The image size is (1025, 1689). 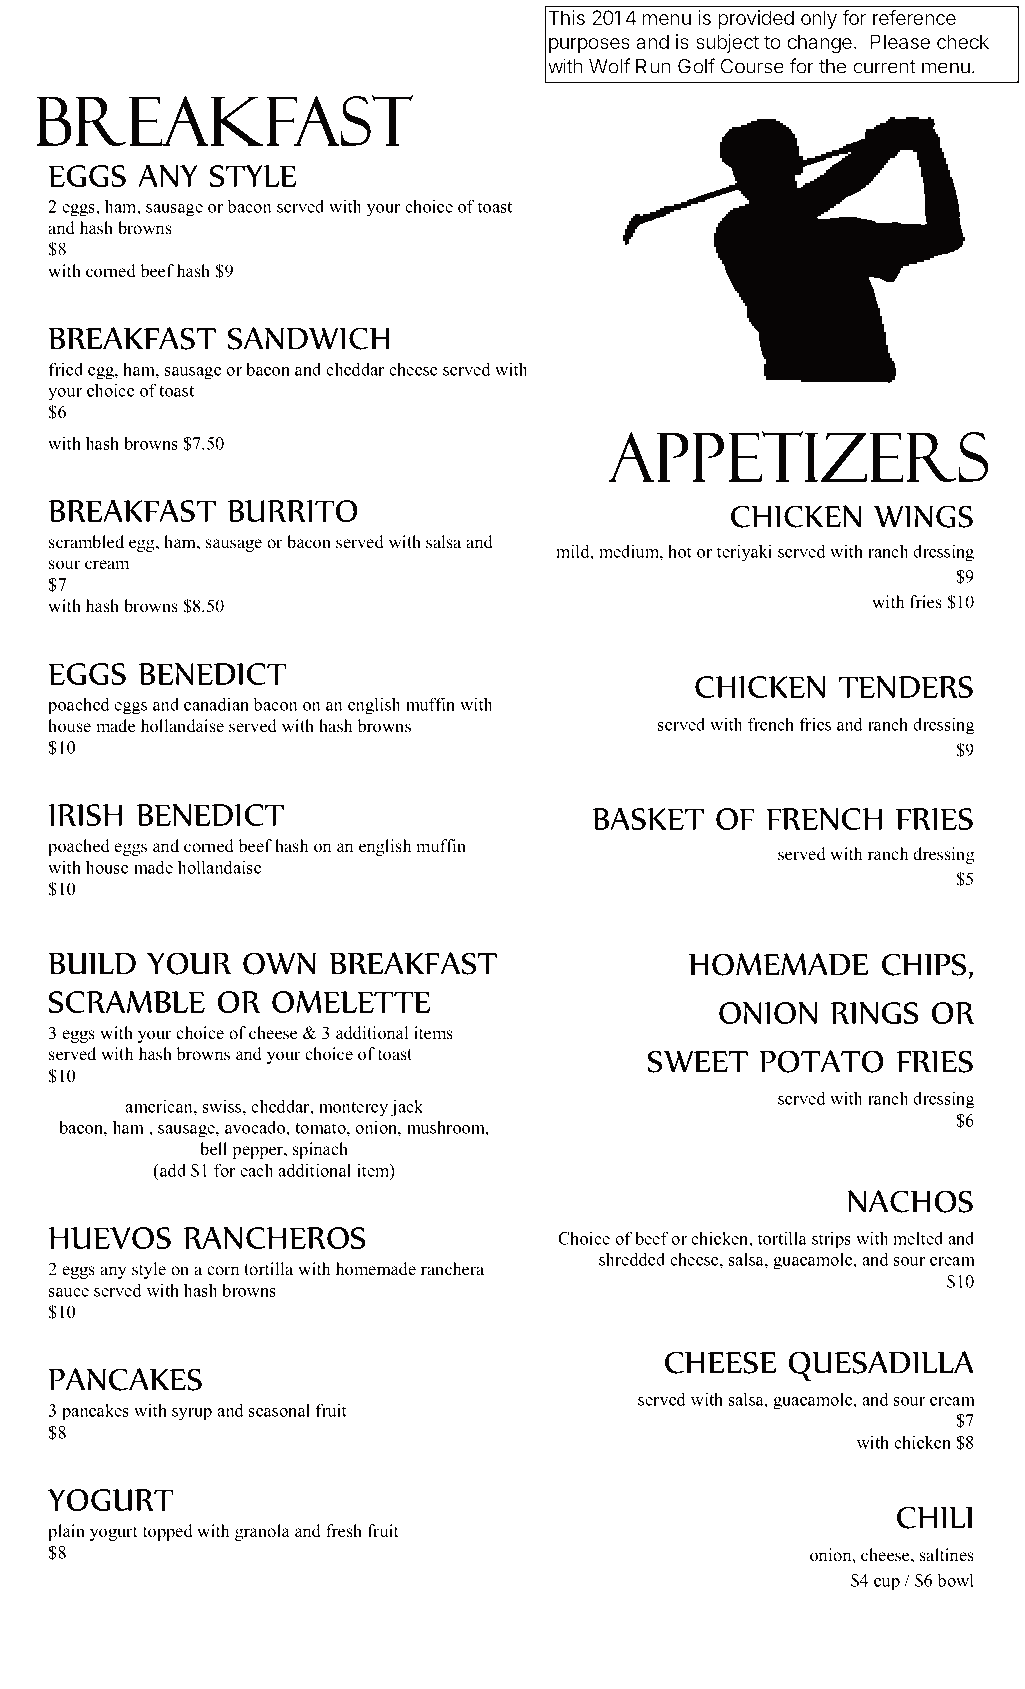 What do you see at coordinates (680, 551) in the document?
I see `hot` at bounding box center [680, 551].
